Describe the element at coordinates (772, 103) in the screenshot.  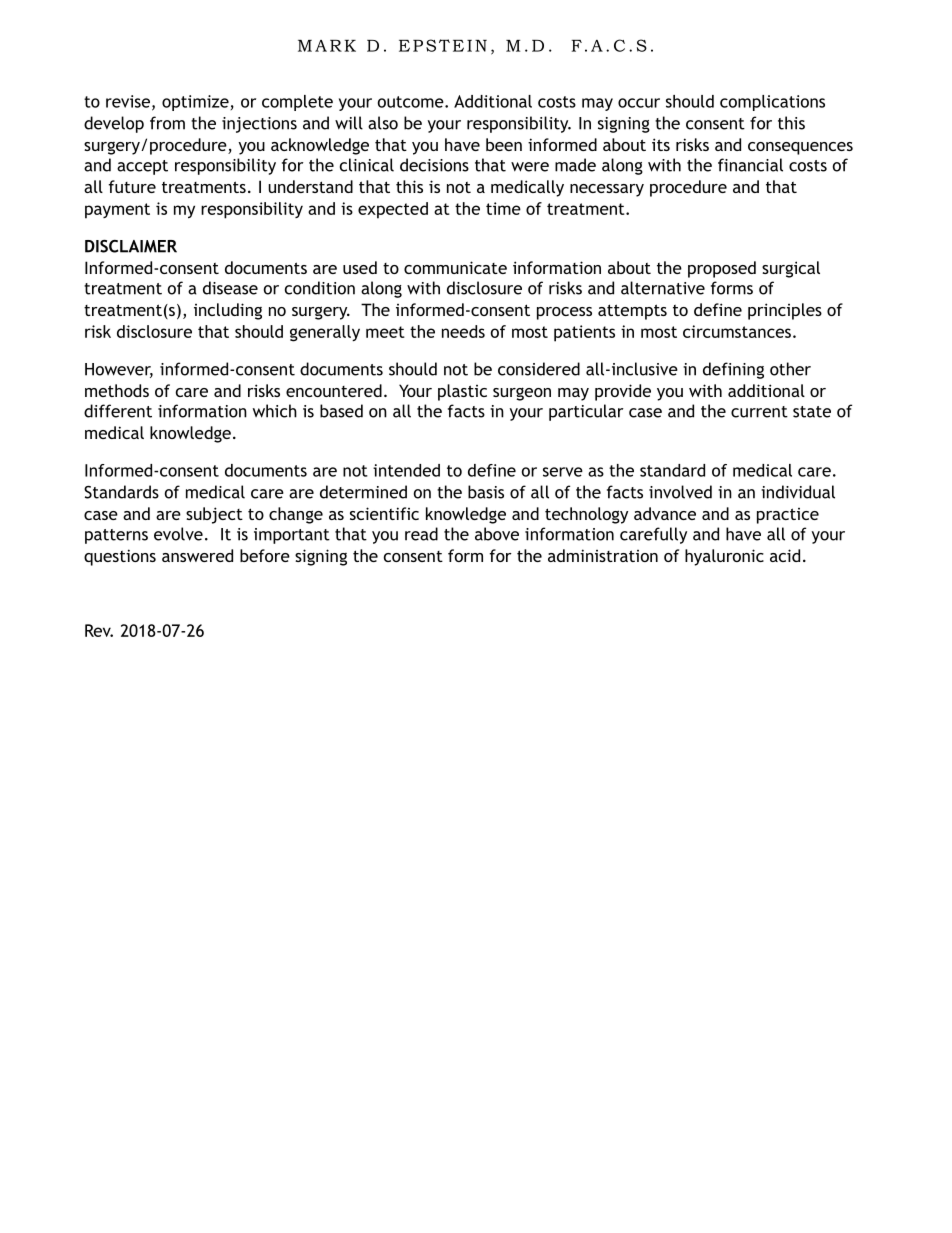
I see `complications` at that location.
